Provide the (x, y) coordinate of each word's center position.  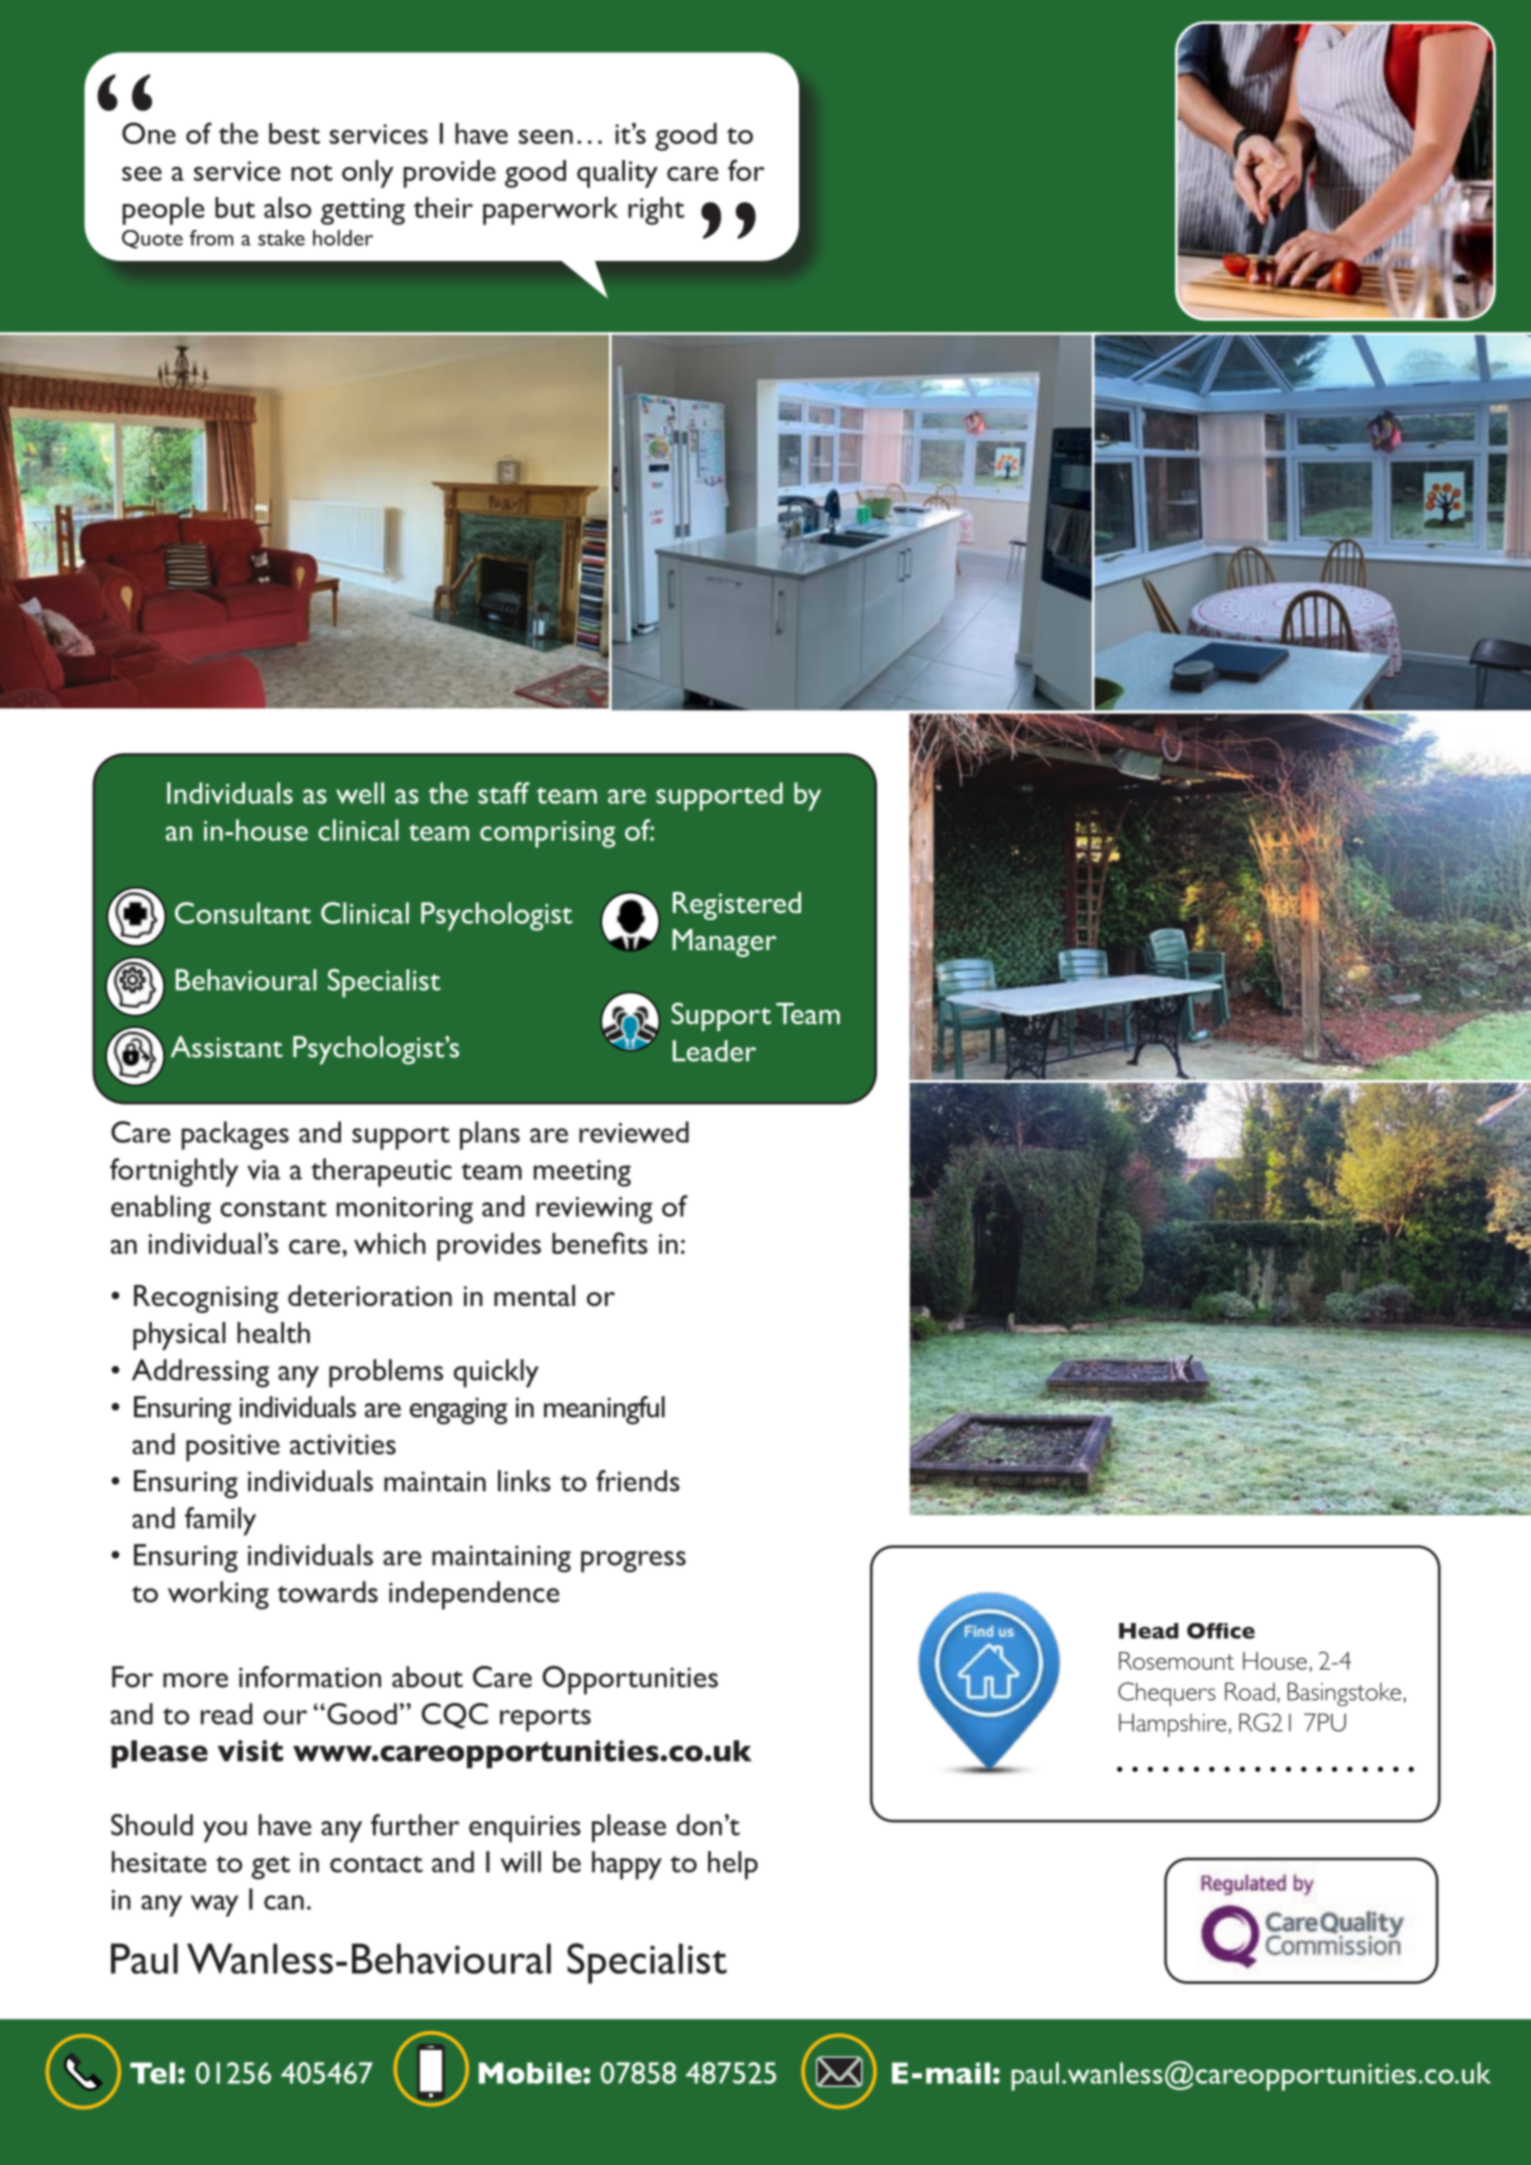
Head (1149, 1631)
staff (504, 793)
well (360, 793)
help (733, 1865)
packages (235, 1135)
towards (327, 1592)
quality (617, 174)
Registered (737, 906)
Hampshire (1172, 1725)
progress (633, 1562)
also (287, 207)
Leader (714, 1051)
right (656, 211)
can (284, 1902)
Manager (725, 943)
